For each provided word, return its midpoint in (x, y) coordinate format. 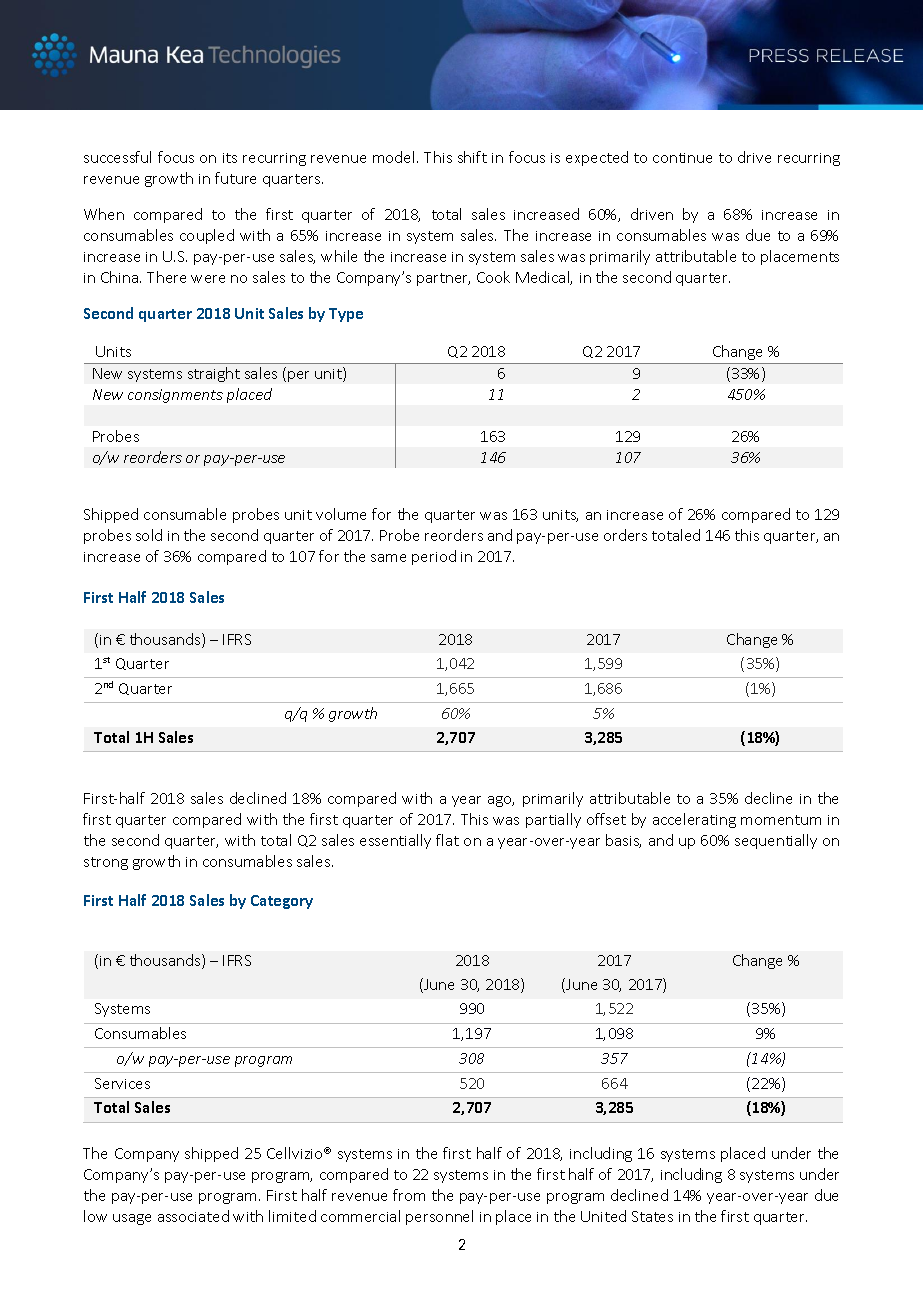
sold (149, 535)
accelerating (694, 820)
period (434, 557)
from (409, 1195)
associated (193, 1216)
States (652, 1216)
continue (682, 158)
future (235, 178)
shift (472, 157)
